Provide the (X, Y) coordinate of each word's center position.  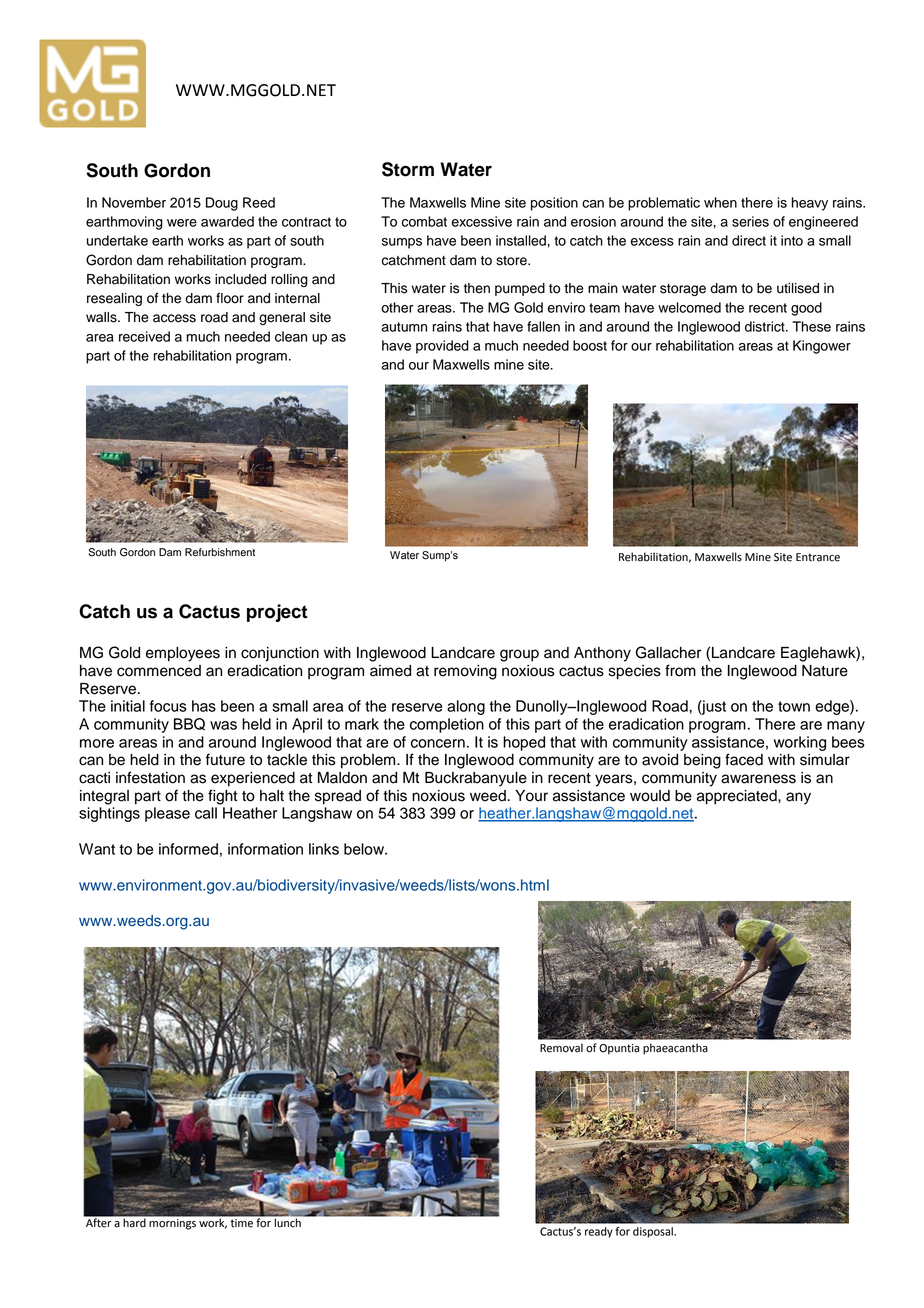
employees (183, 654)
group (519, 655)
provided (442, 347)
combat (424, 221)
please (167, 814)
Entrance (818, 557)
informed (188, 849)
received (144, 336)
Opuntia (619, 1049)
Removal (561, 1048)
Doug (222, 204)
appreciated (738, 797)
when (720, 202)
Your (531, 796)
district (766, 326)
